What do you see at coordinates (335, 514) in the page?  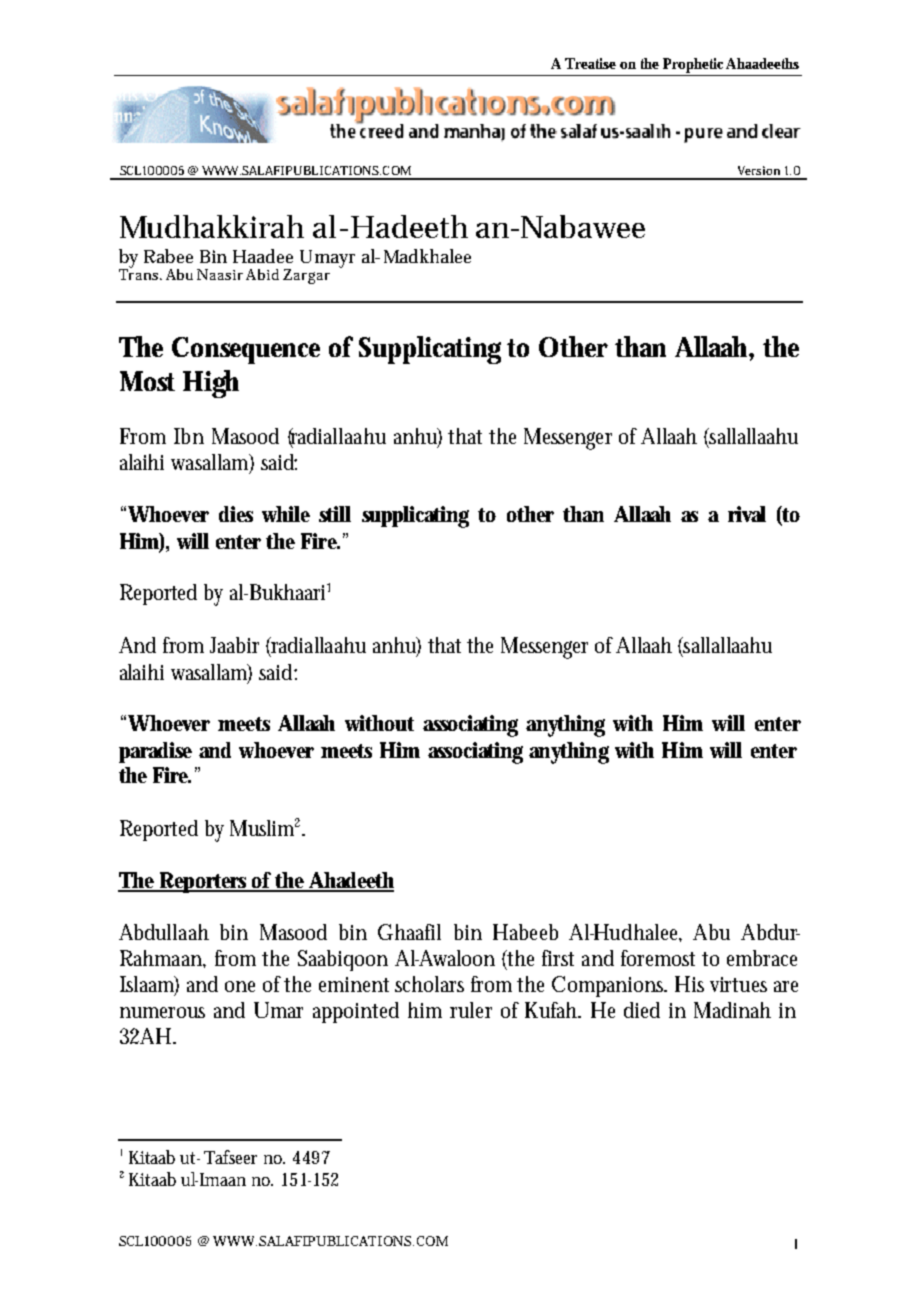 I see `still` at bounding box center [335, 514].
